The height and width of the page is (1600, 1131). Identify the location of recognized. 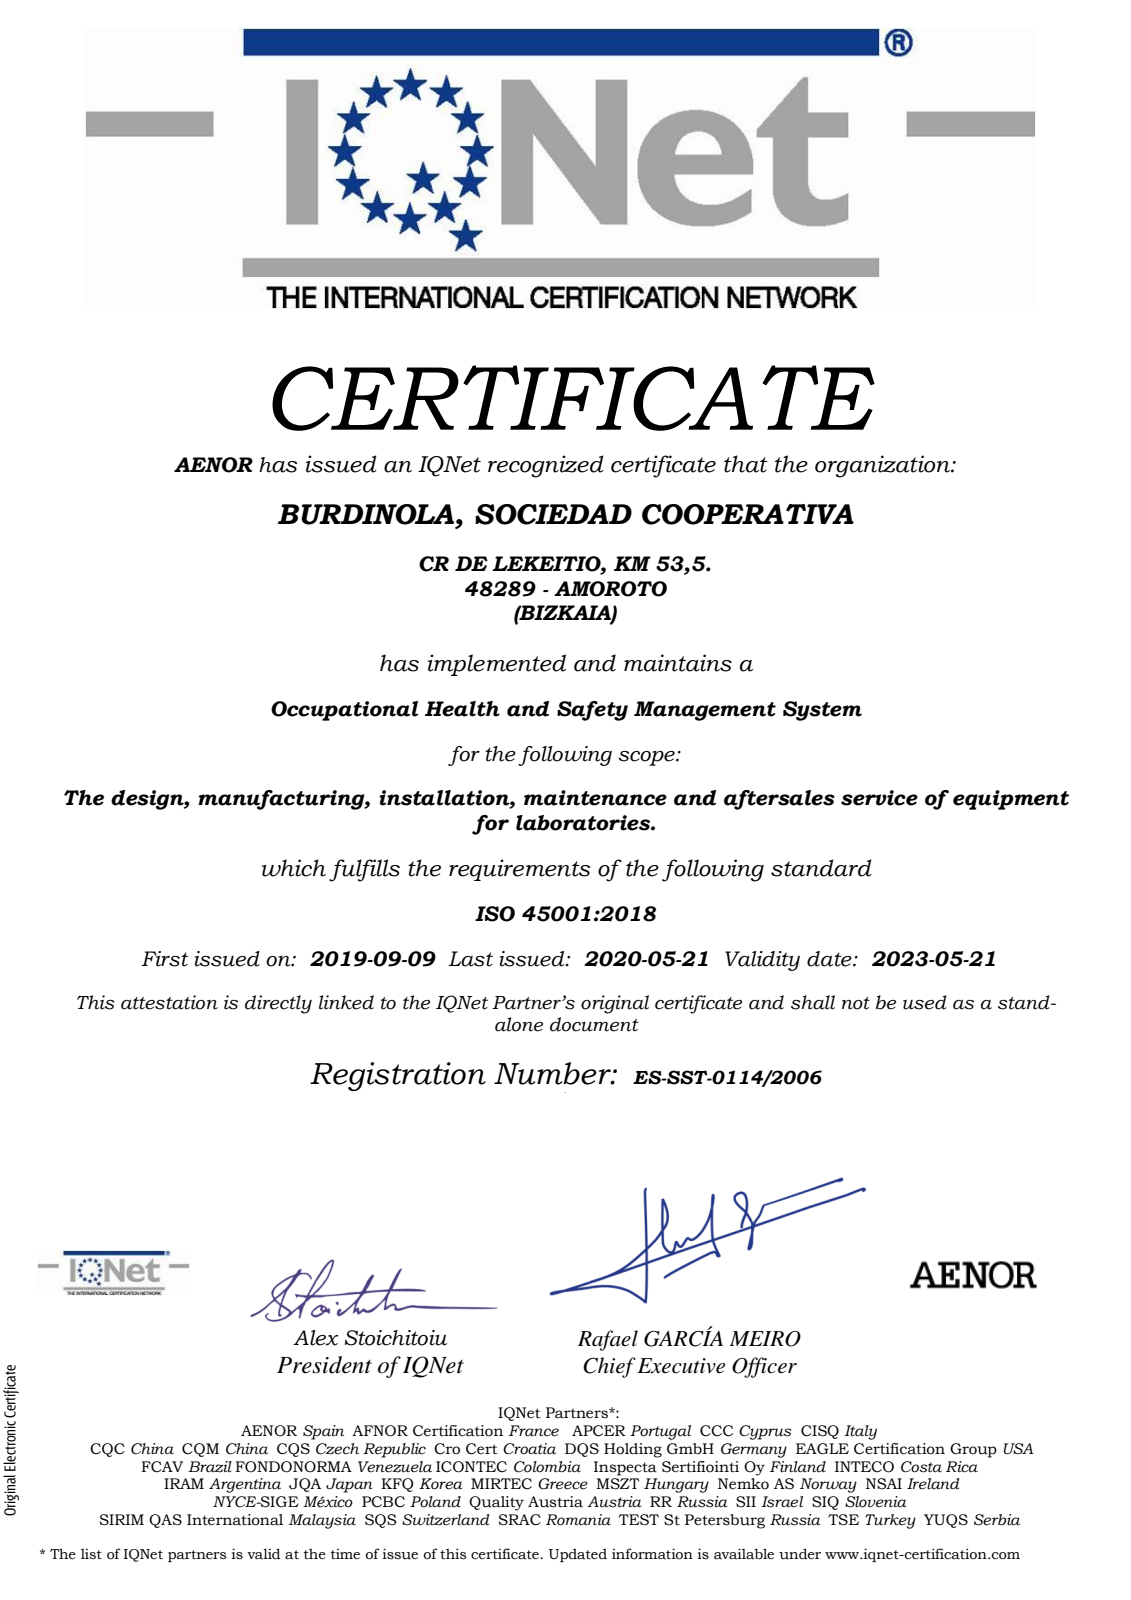
(546, 466).
